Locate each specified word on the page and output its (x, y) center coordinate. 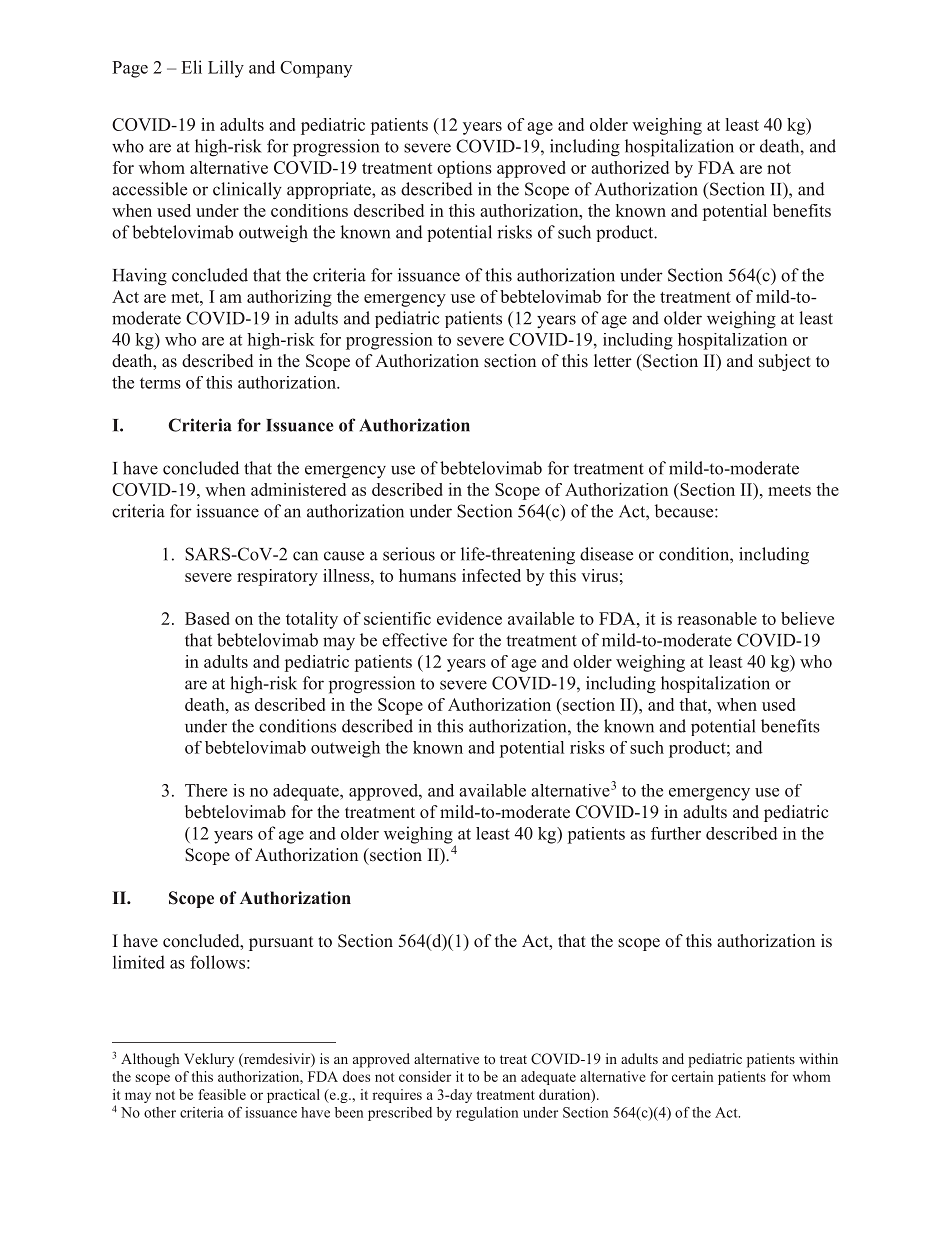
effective (414, 640)
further (676, 833)
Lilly (226, 69)
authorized (630, 167)
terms (160, 383)
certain (692, 1076)
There (206, 790)
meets (789, 490)
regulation (487, 1114)
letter (613, 361)
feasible (222, 1094)
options (464, 169)
